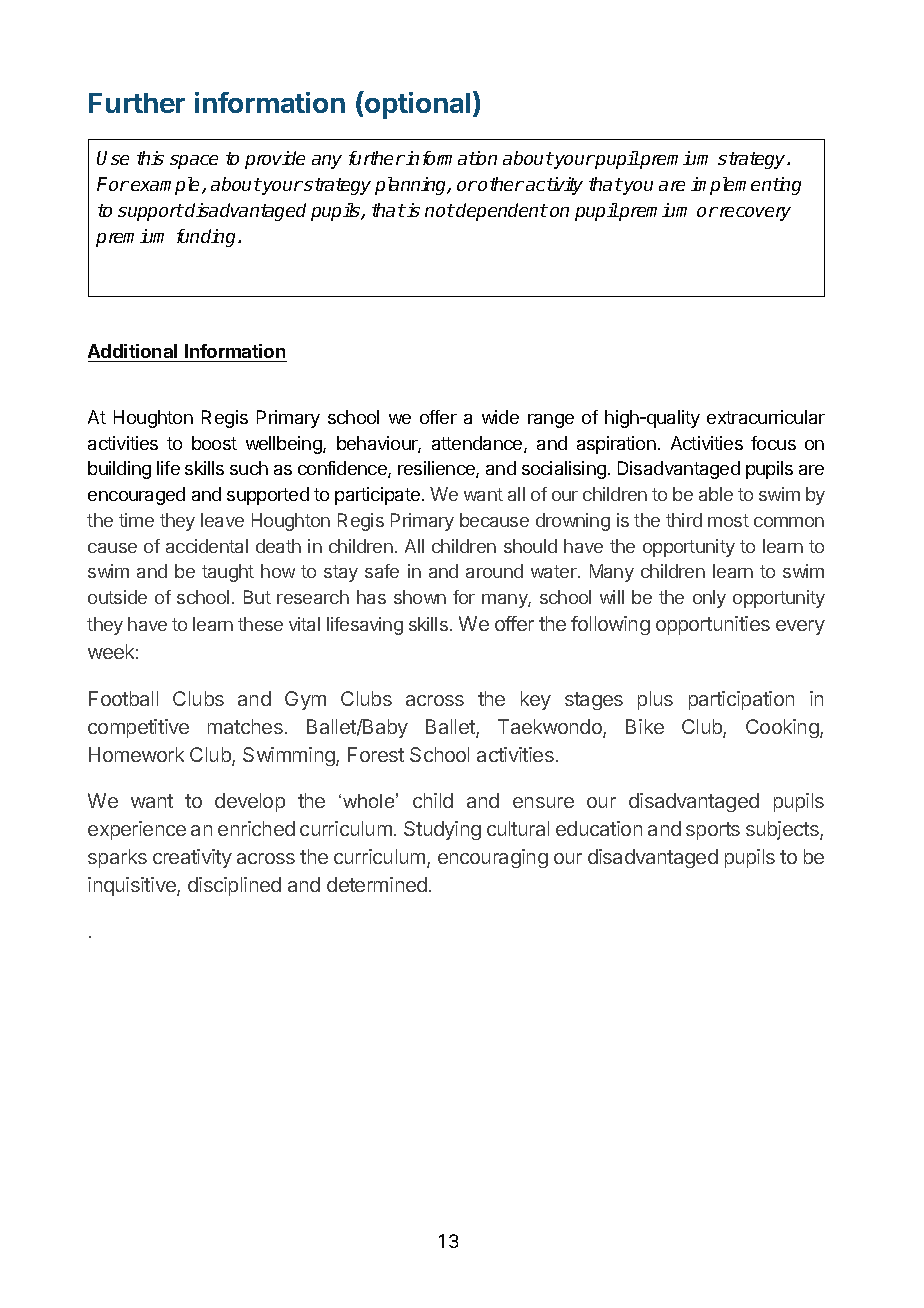 This page has width=924, height=1308. Describe the element at coordinates (766, 417) in the page. I see `extracurricular` at that location.
